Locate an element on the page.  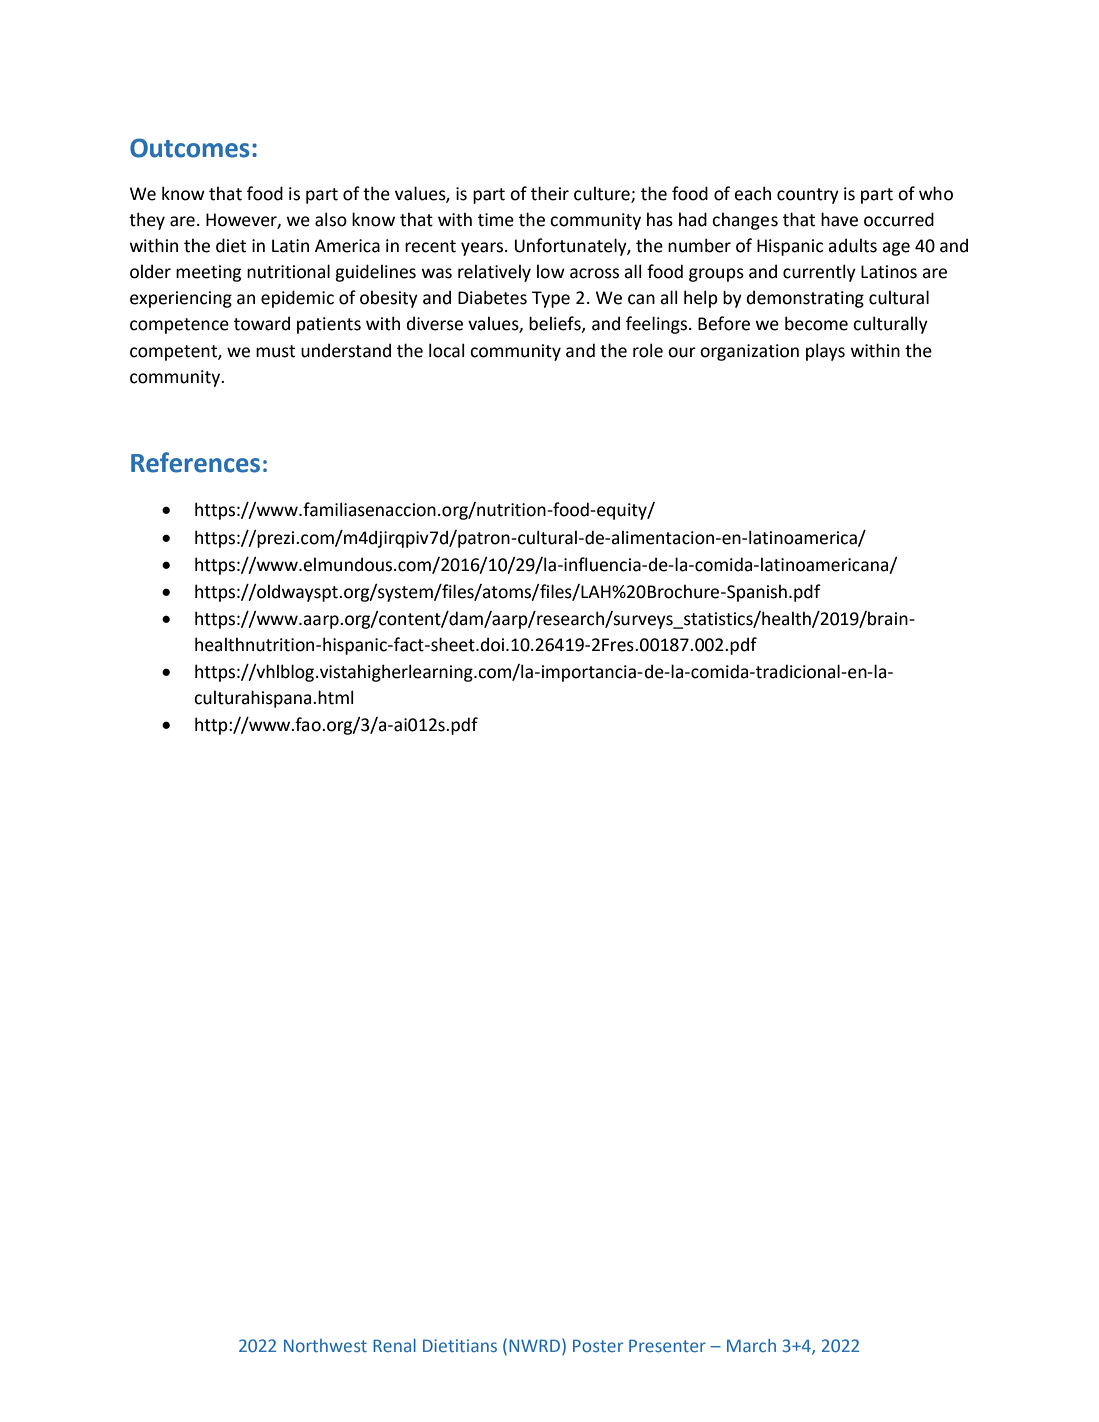
Renal is located at coordinates (394, 1345).
